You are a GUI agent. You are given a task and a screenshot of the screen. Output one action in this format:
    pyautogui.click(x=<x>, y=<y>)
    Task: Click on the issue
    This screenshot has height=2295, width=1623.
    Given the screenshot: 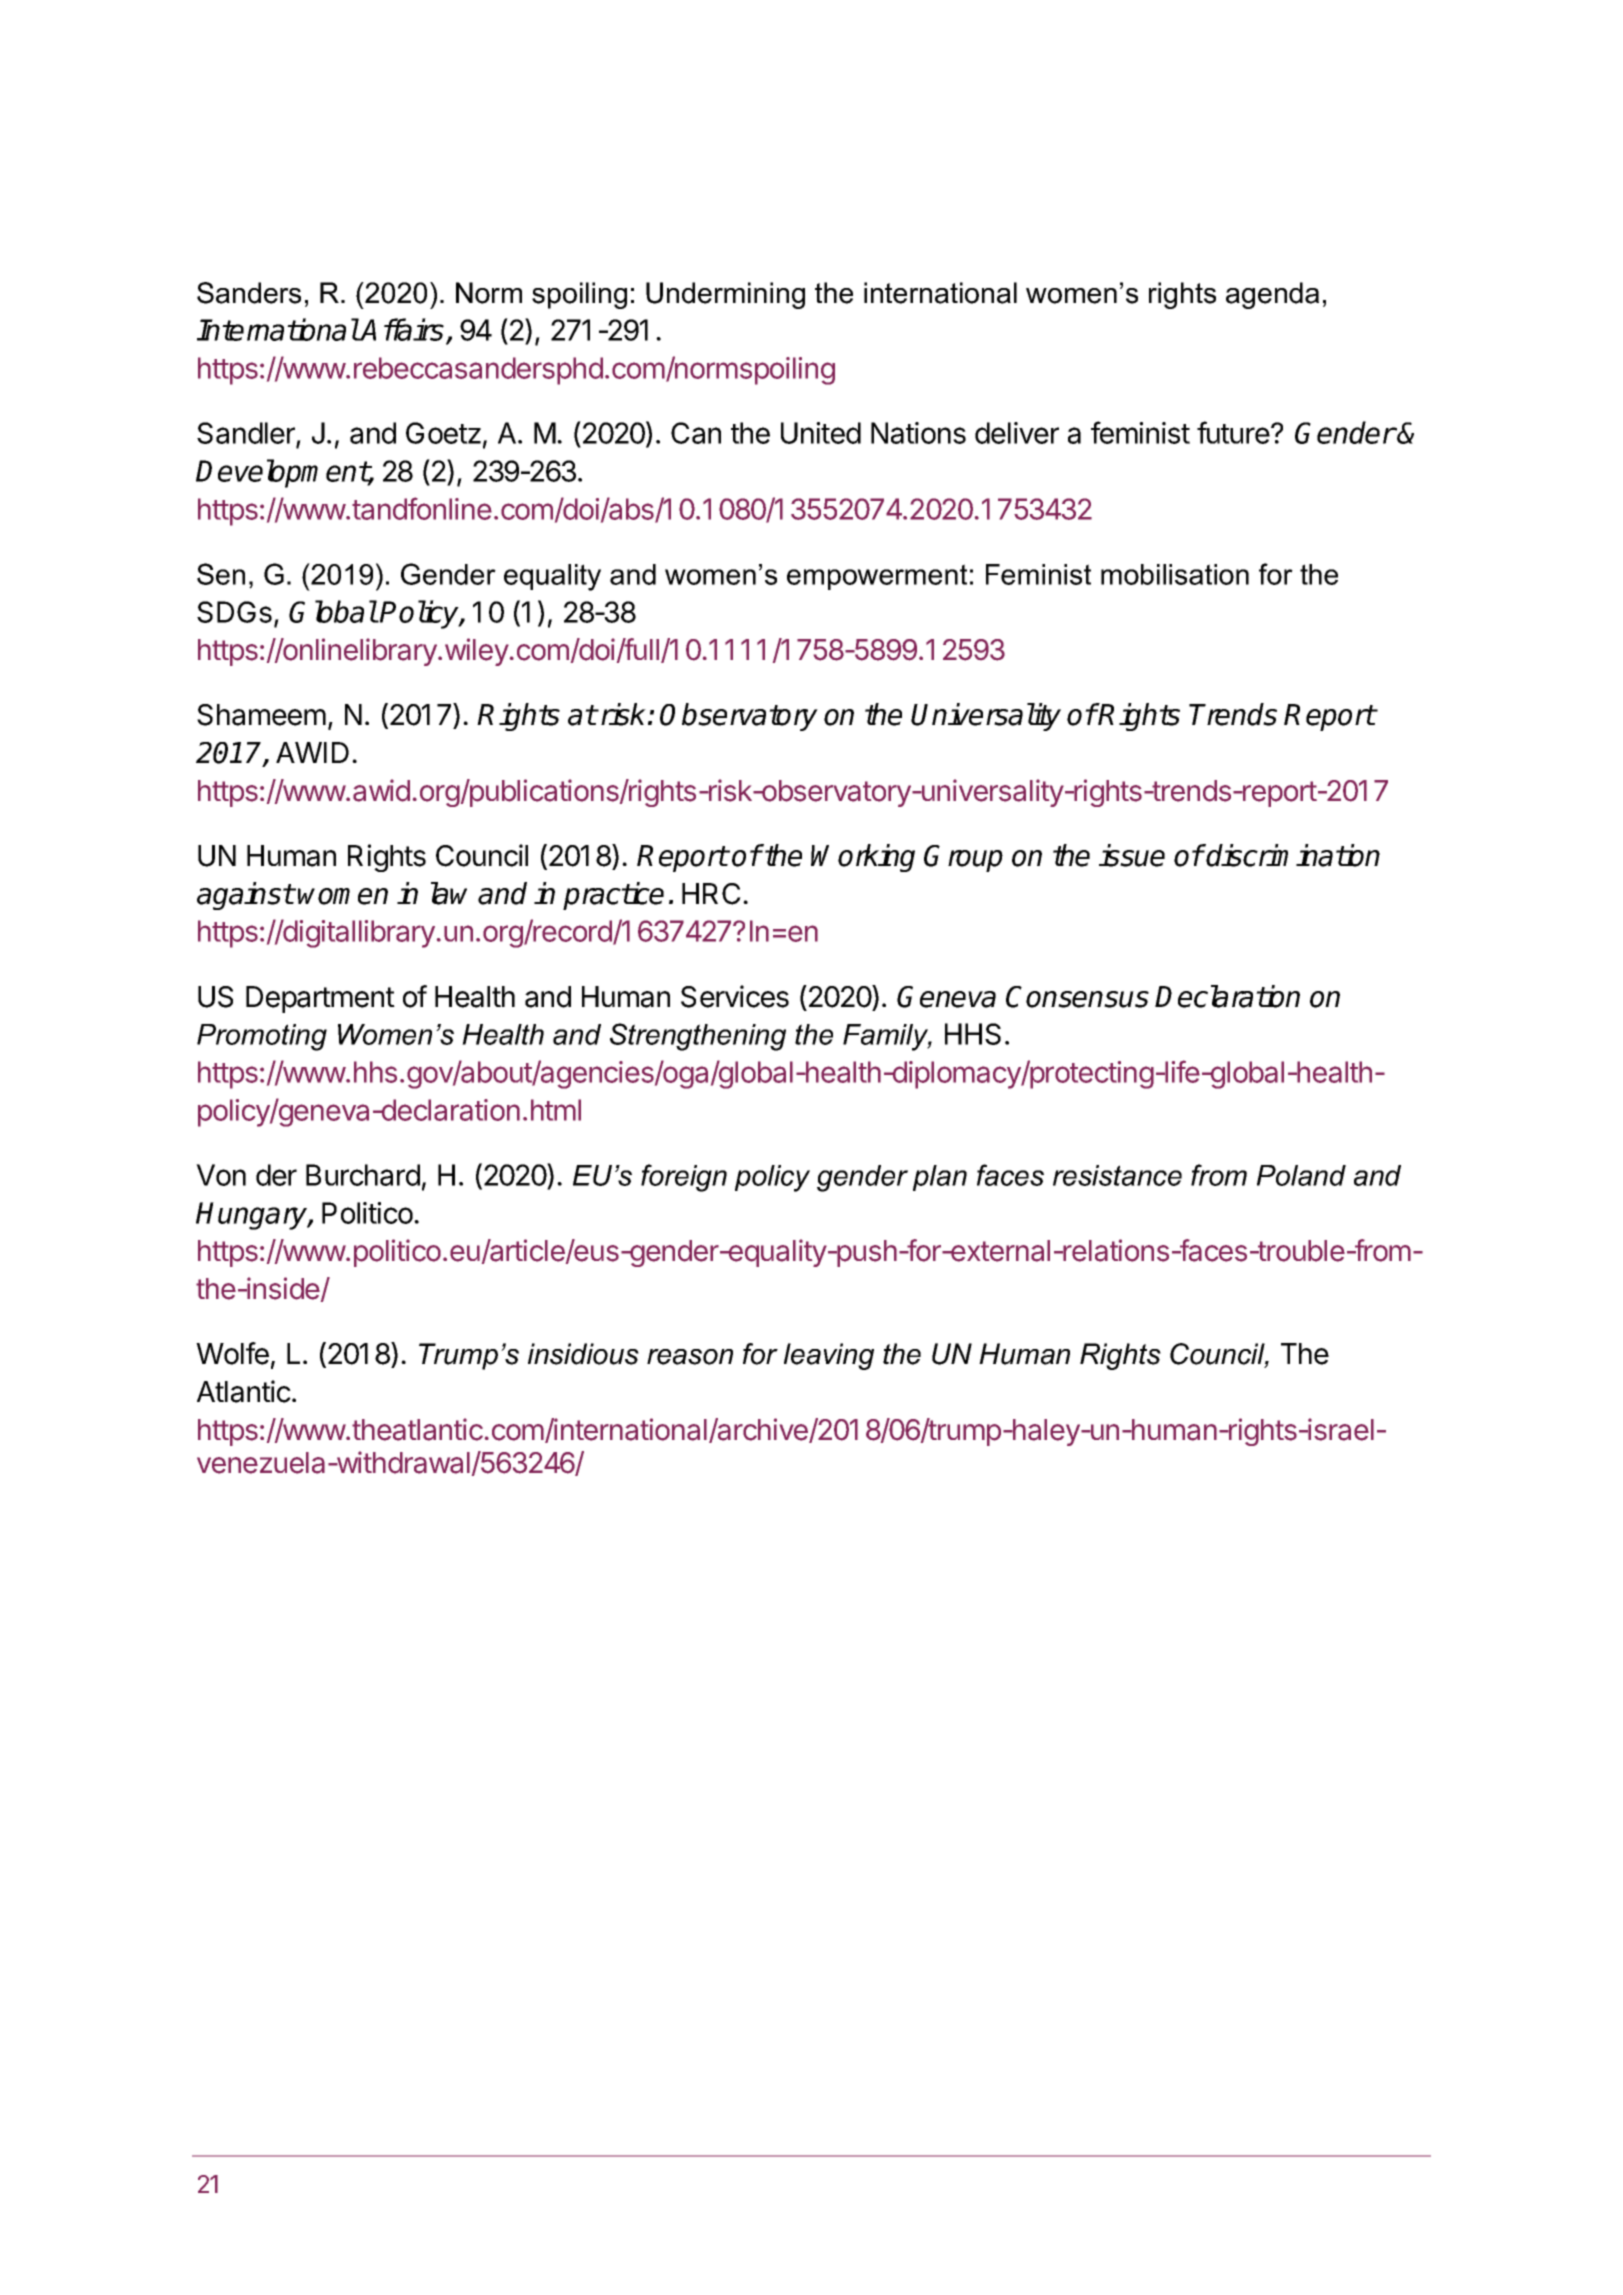 What is the action you would take?
    pyautogui.click(x=1132, y=855)
